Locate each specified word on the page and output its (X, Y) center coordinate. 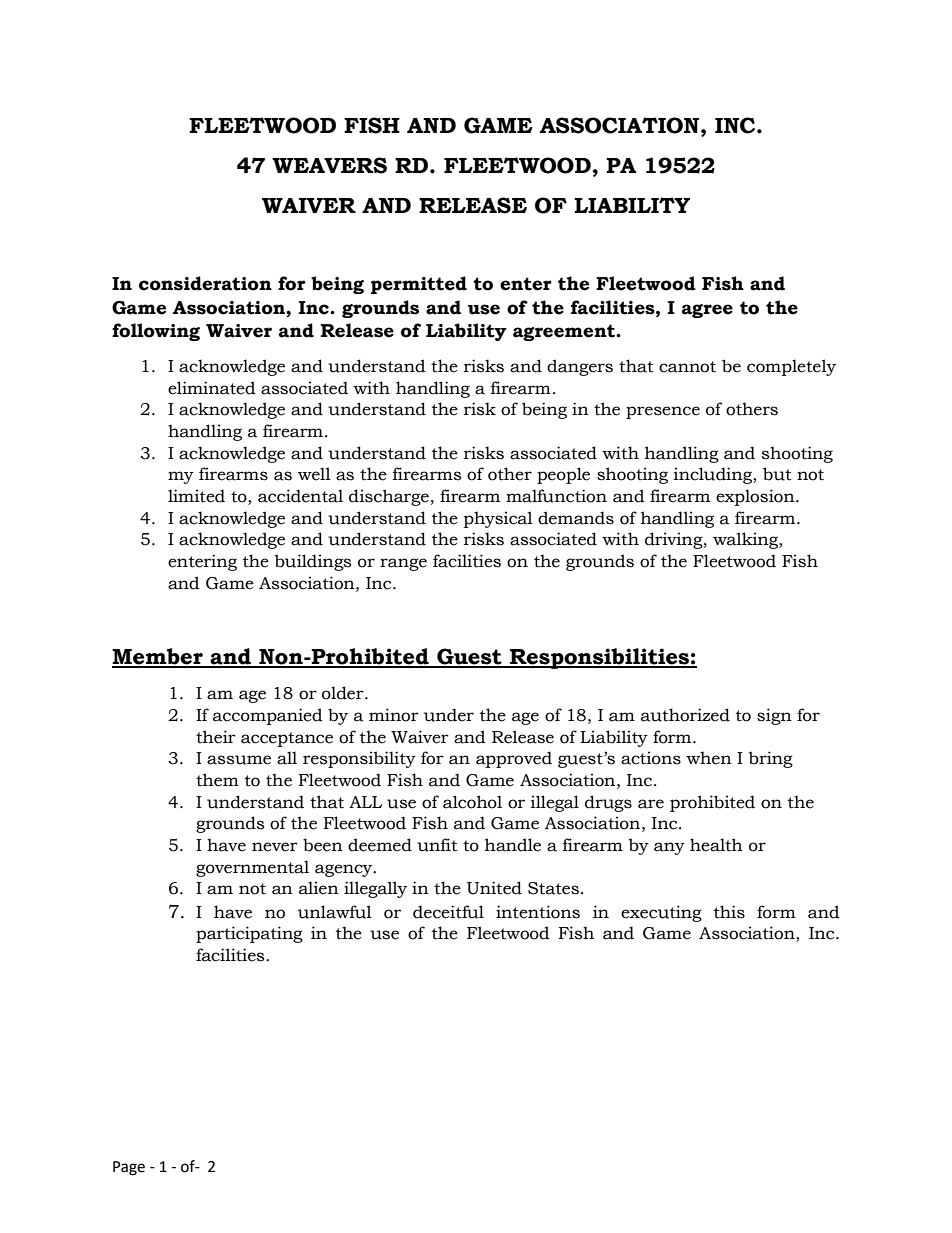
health (716, 845)
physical (498, 519)
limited (196, 496)
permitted (419, 285)
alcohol (472, 802)
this (729, 912)
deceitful (448, 912)
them (217, 780)
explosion (756, 497)
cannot (687, 367)
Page (129, 1168)
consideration (205, 283)
